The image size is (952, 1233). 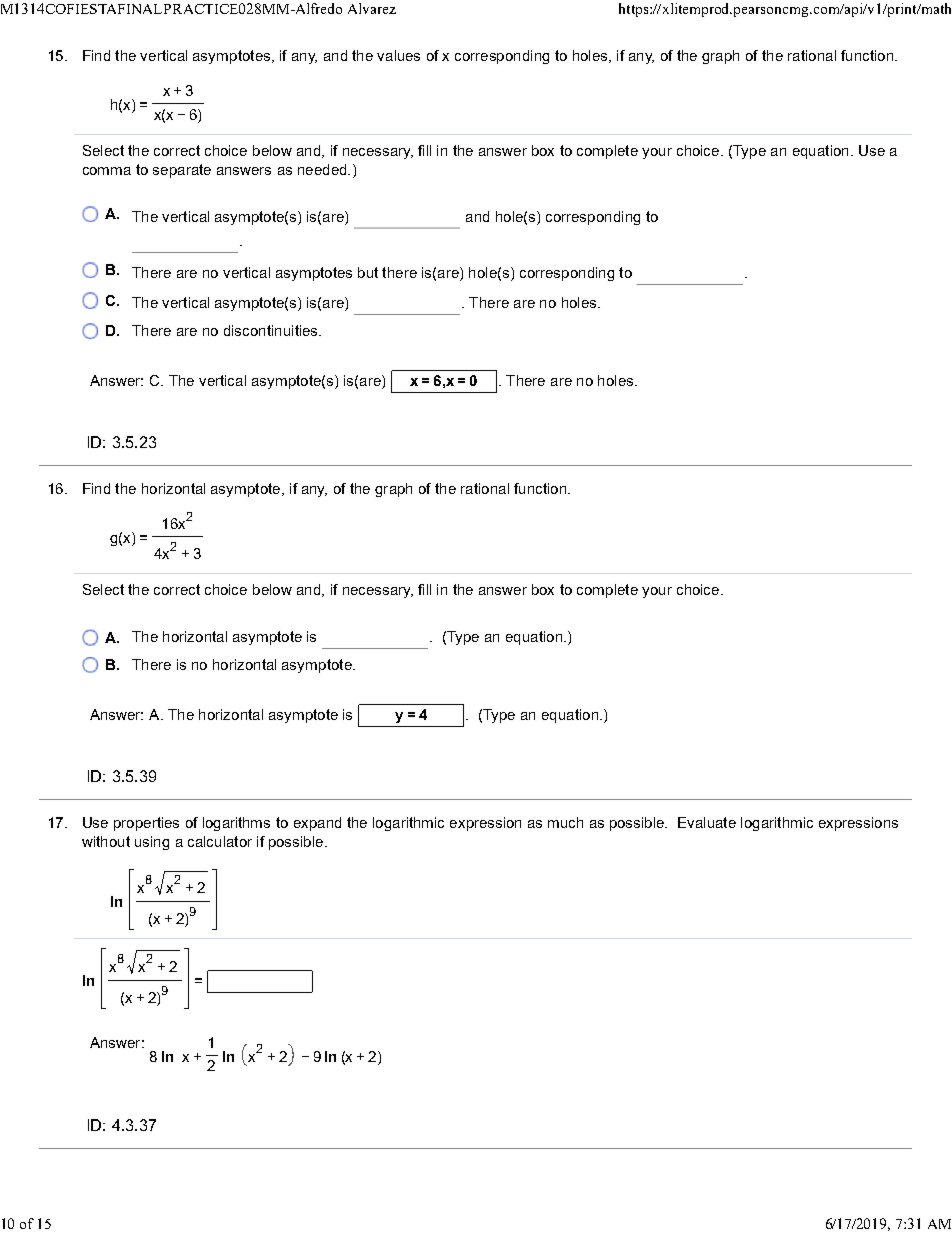 I want to click on values, so click(x=398, y=55).
